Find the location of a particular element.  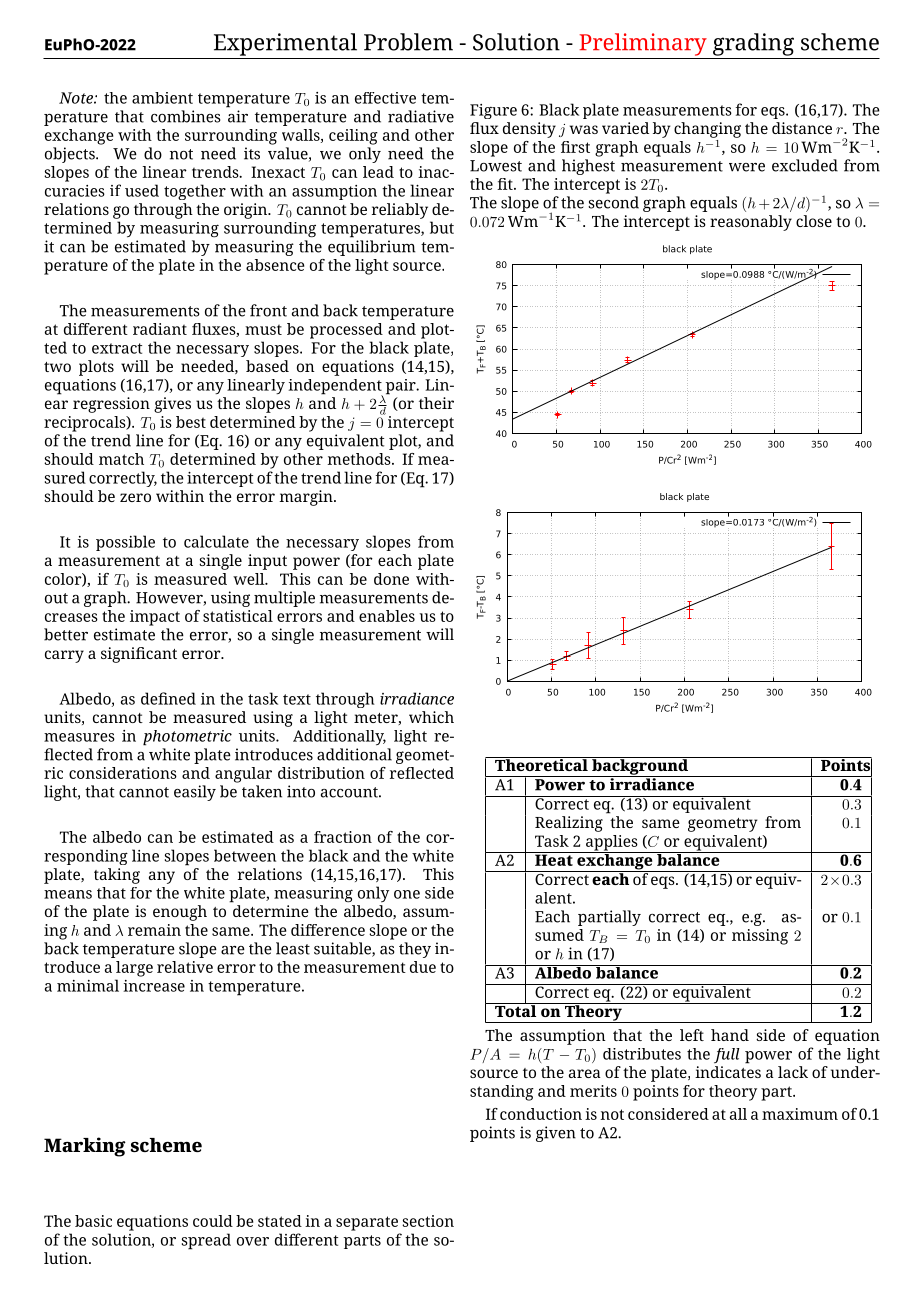

grading is located at coordinates (753, 44).
